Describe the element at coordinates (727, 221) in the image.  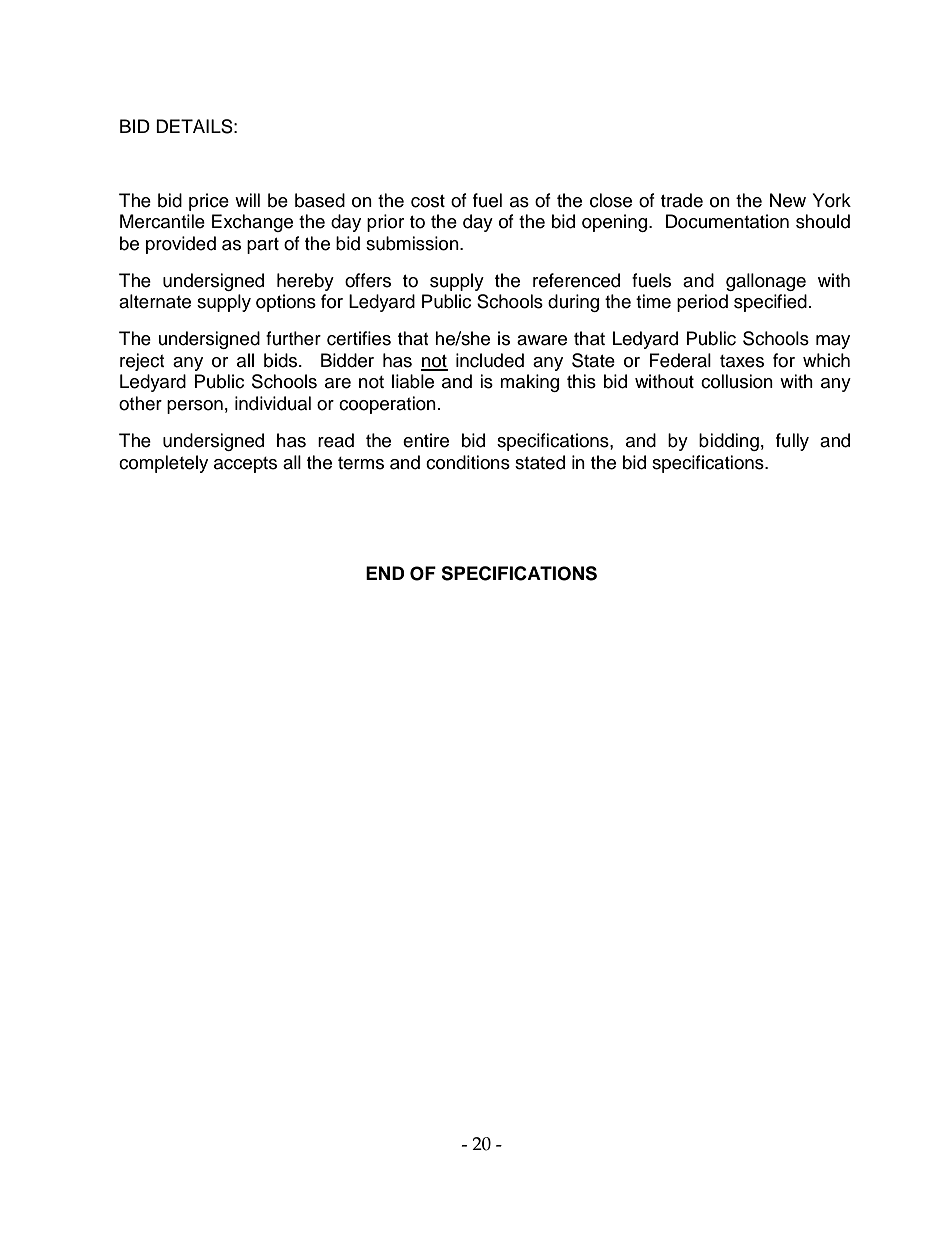
I see `Documentation` at that location.
